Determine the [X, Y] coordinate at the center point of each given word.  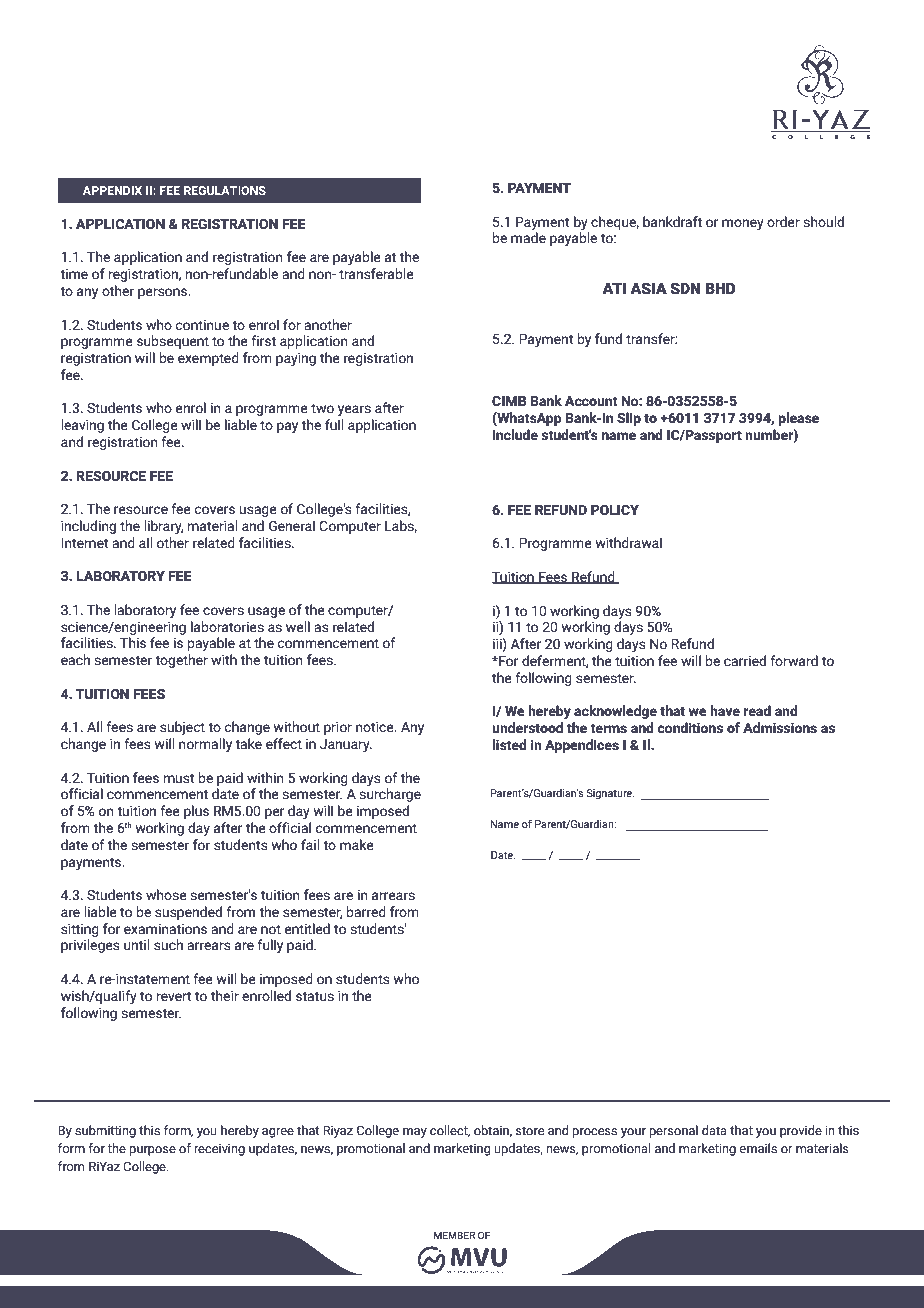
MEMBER [454, 1235]
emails [758, 1148]
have [725, 711]
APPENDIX [112, 190]
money [743, 224]
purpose [152, 1151]
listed [509, 745]
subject [182, 728]
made [528, 238]
